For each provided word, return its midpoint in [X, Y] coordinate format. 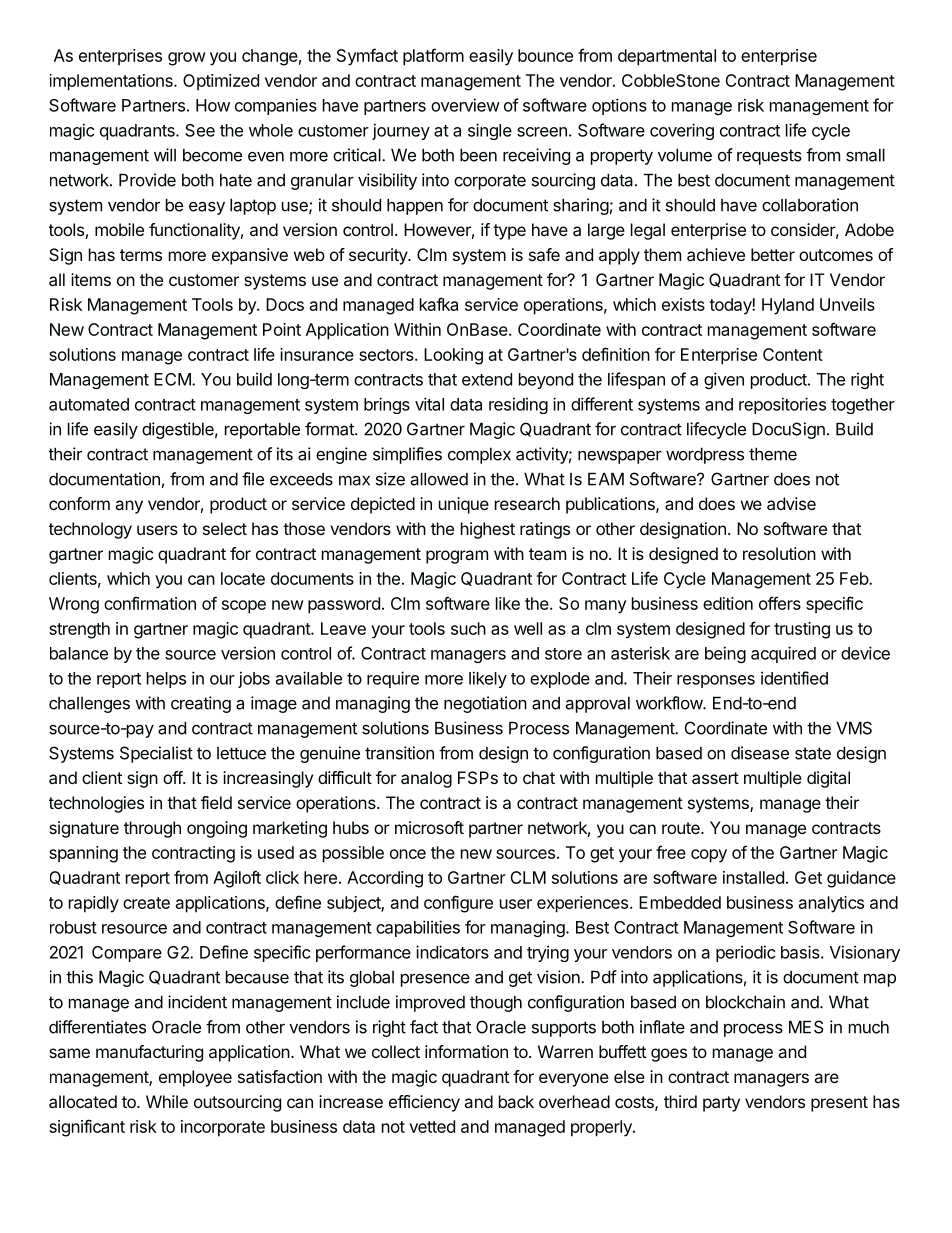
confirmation [150, 603]
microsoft [429, 827]
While [167, 1101]
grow [187, 59]
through [152, 829]
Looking [453, 356]
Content [793, 354]
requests [769, 157]
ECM [172, 379]
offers [780, 603]
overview [465, 105]
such [468, 628]
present [839, 1104]
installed [753, 877]
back [516, 1101]
